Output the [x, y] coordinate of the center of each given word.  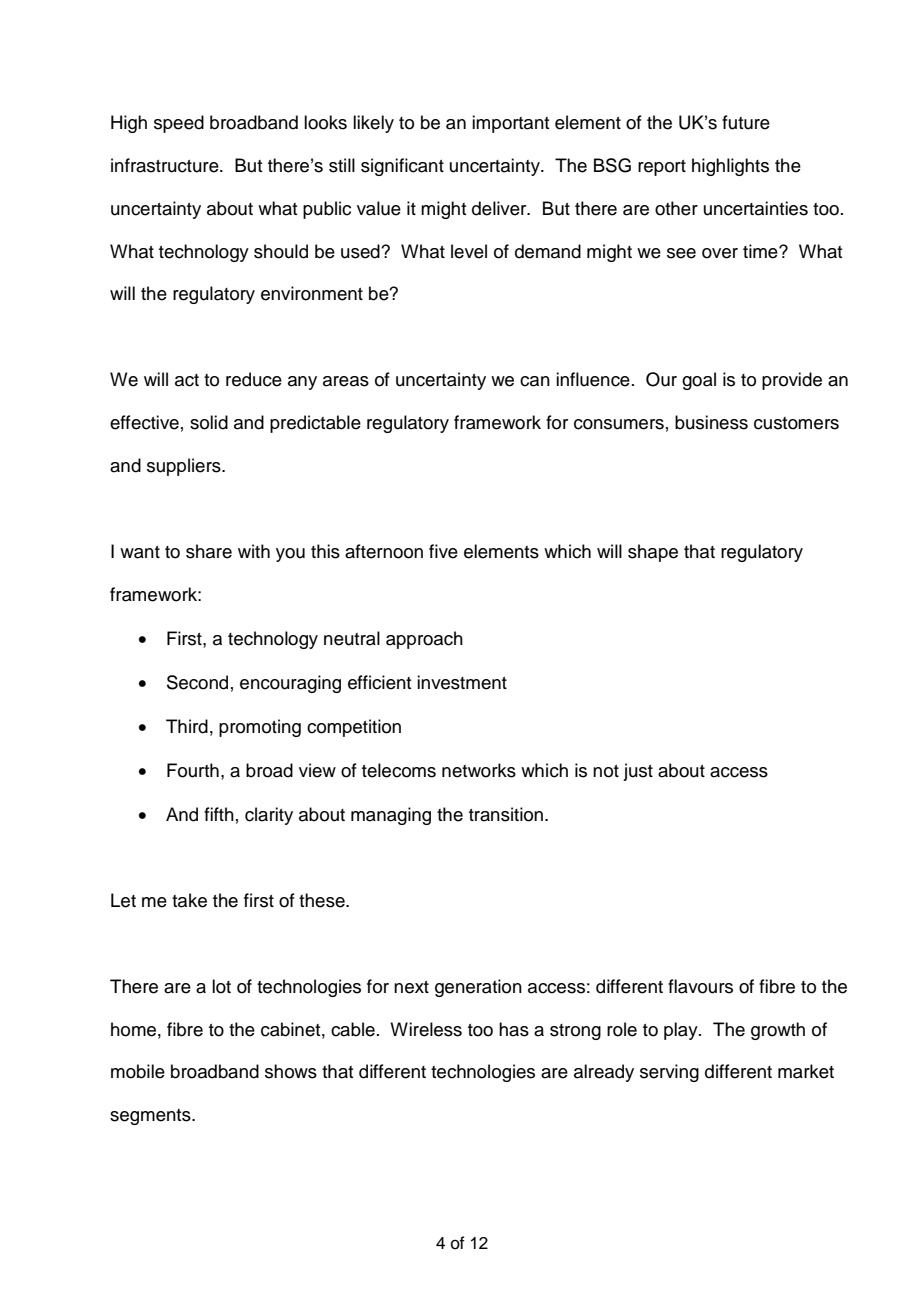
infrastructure [166, 165]
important [510, 124]
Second [197, 682]
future [746, 122]
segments [151, 1117]
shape [653, 553]
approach [424, 640]
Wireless [426, 1029]
